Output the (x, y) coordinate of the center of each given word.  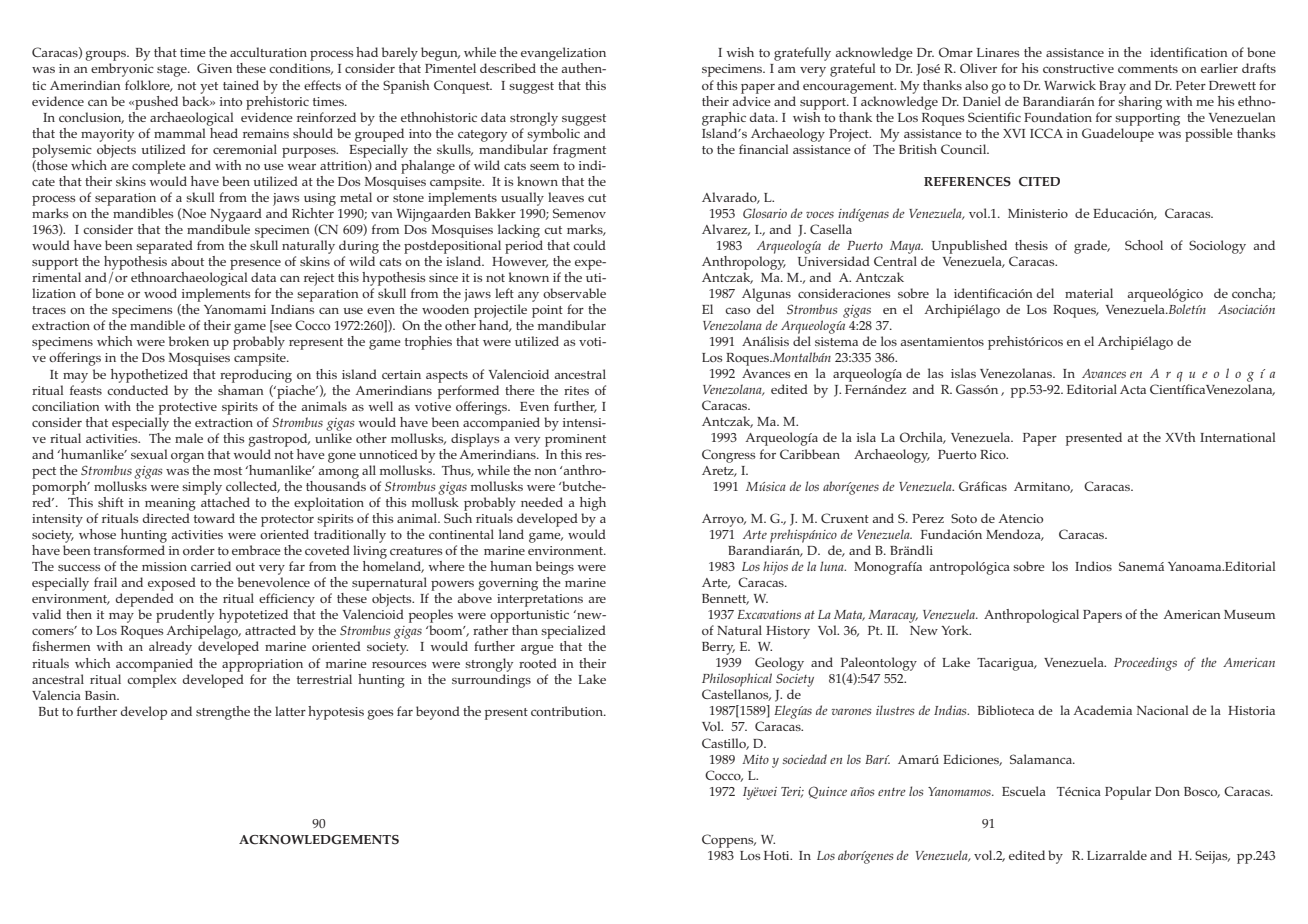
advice (752, 101)
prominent (575, 440)
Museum (1249, 614)
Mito (755, 759)
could (589, 245)
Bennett (725, 599)
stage (173, 71)
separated (164, 247)
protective (188, 408)
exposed (172, 584)
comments (1148, 69)
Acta (1133, 389)
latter (290, 711)
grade (1092, 247)
